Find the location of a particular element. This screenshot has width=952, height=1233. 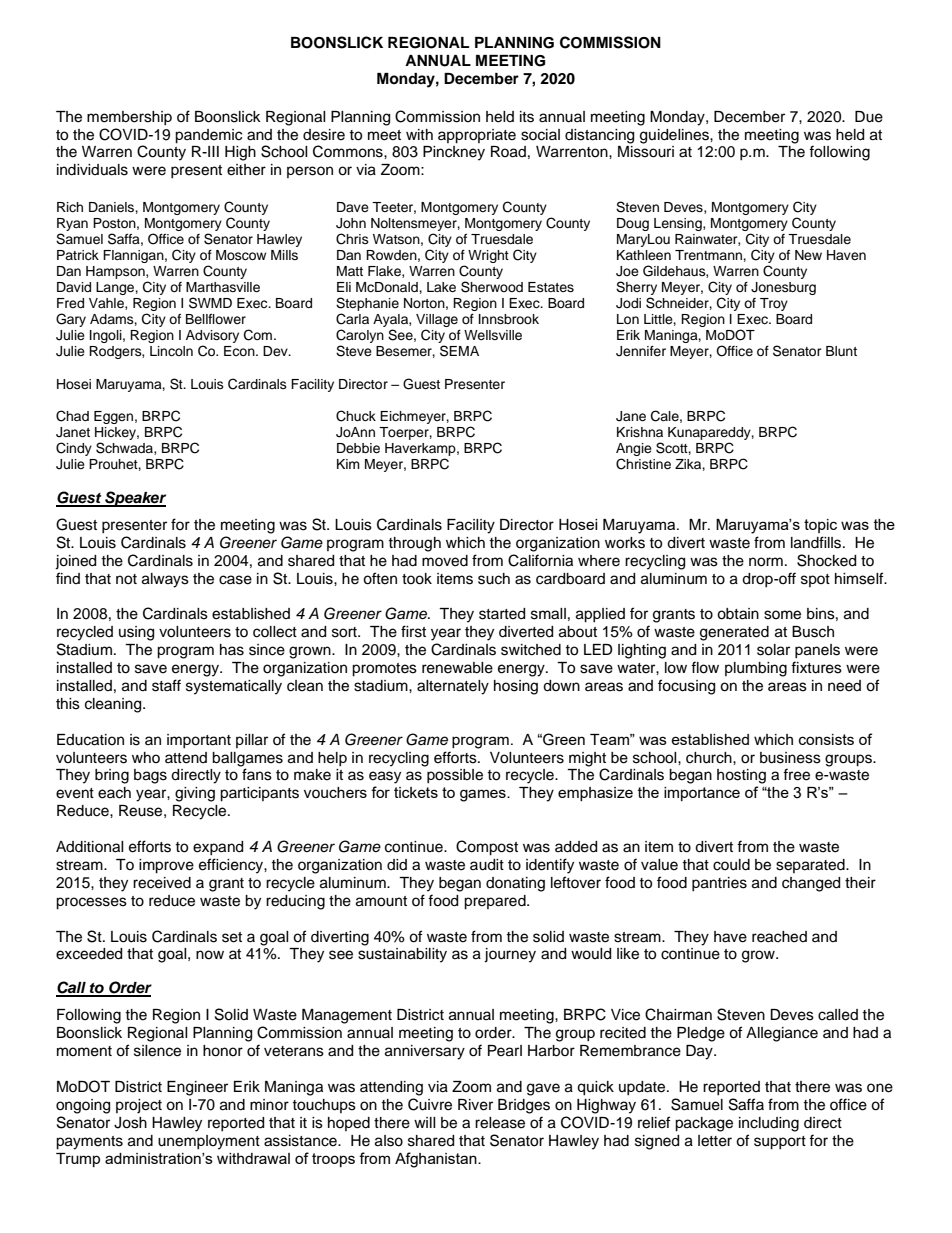

pandemic is located at coordinates (208, 136).
